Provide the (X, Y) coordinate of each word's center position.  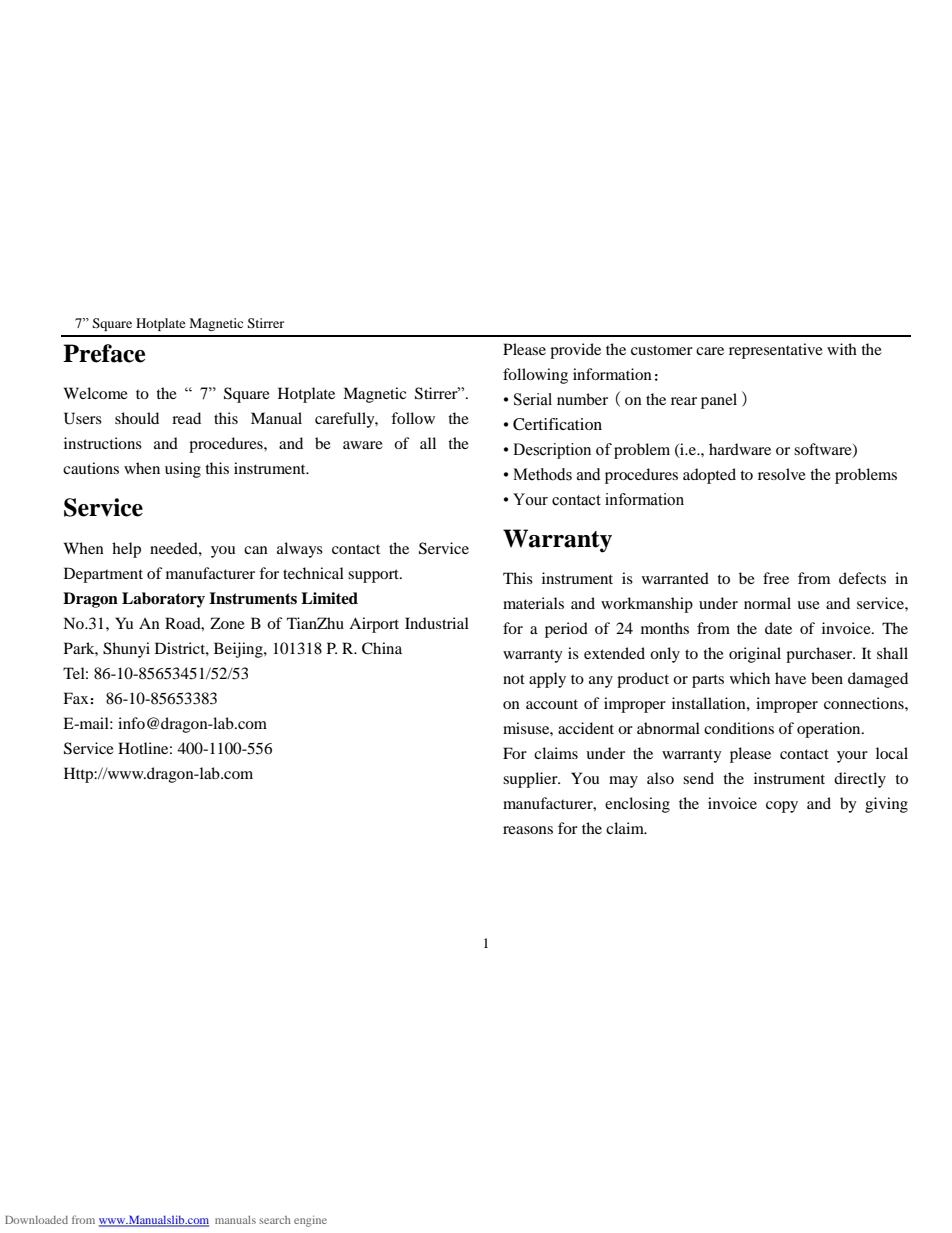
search (275, 1220)
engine (310, 1221)
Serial (533, 399)
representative (776, 351)
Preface (104, 353)
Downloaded (36, 1220)
